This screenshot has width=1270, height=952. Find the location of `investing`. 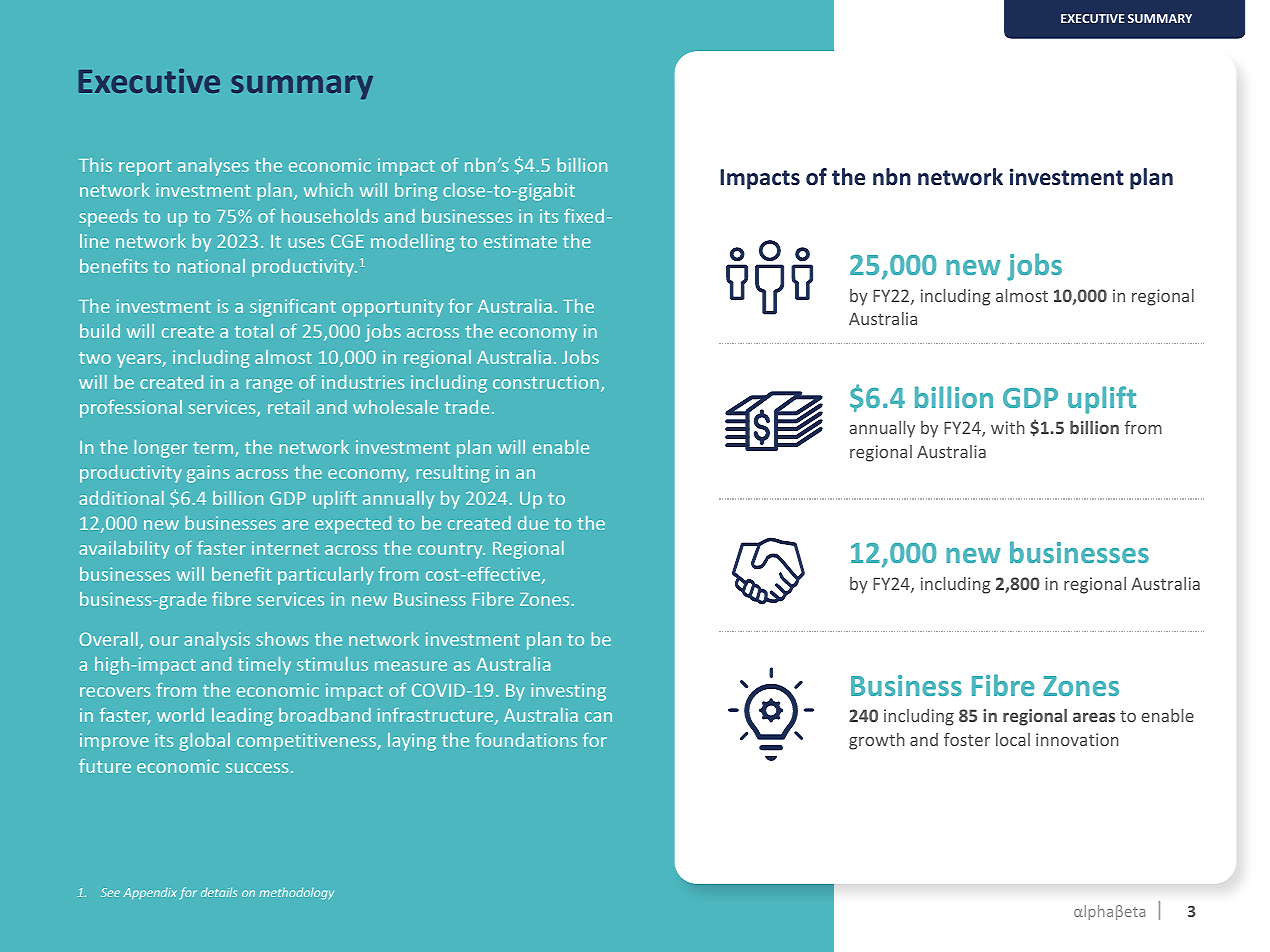

investing is located at coordinates (568, 692).
